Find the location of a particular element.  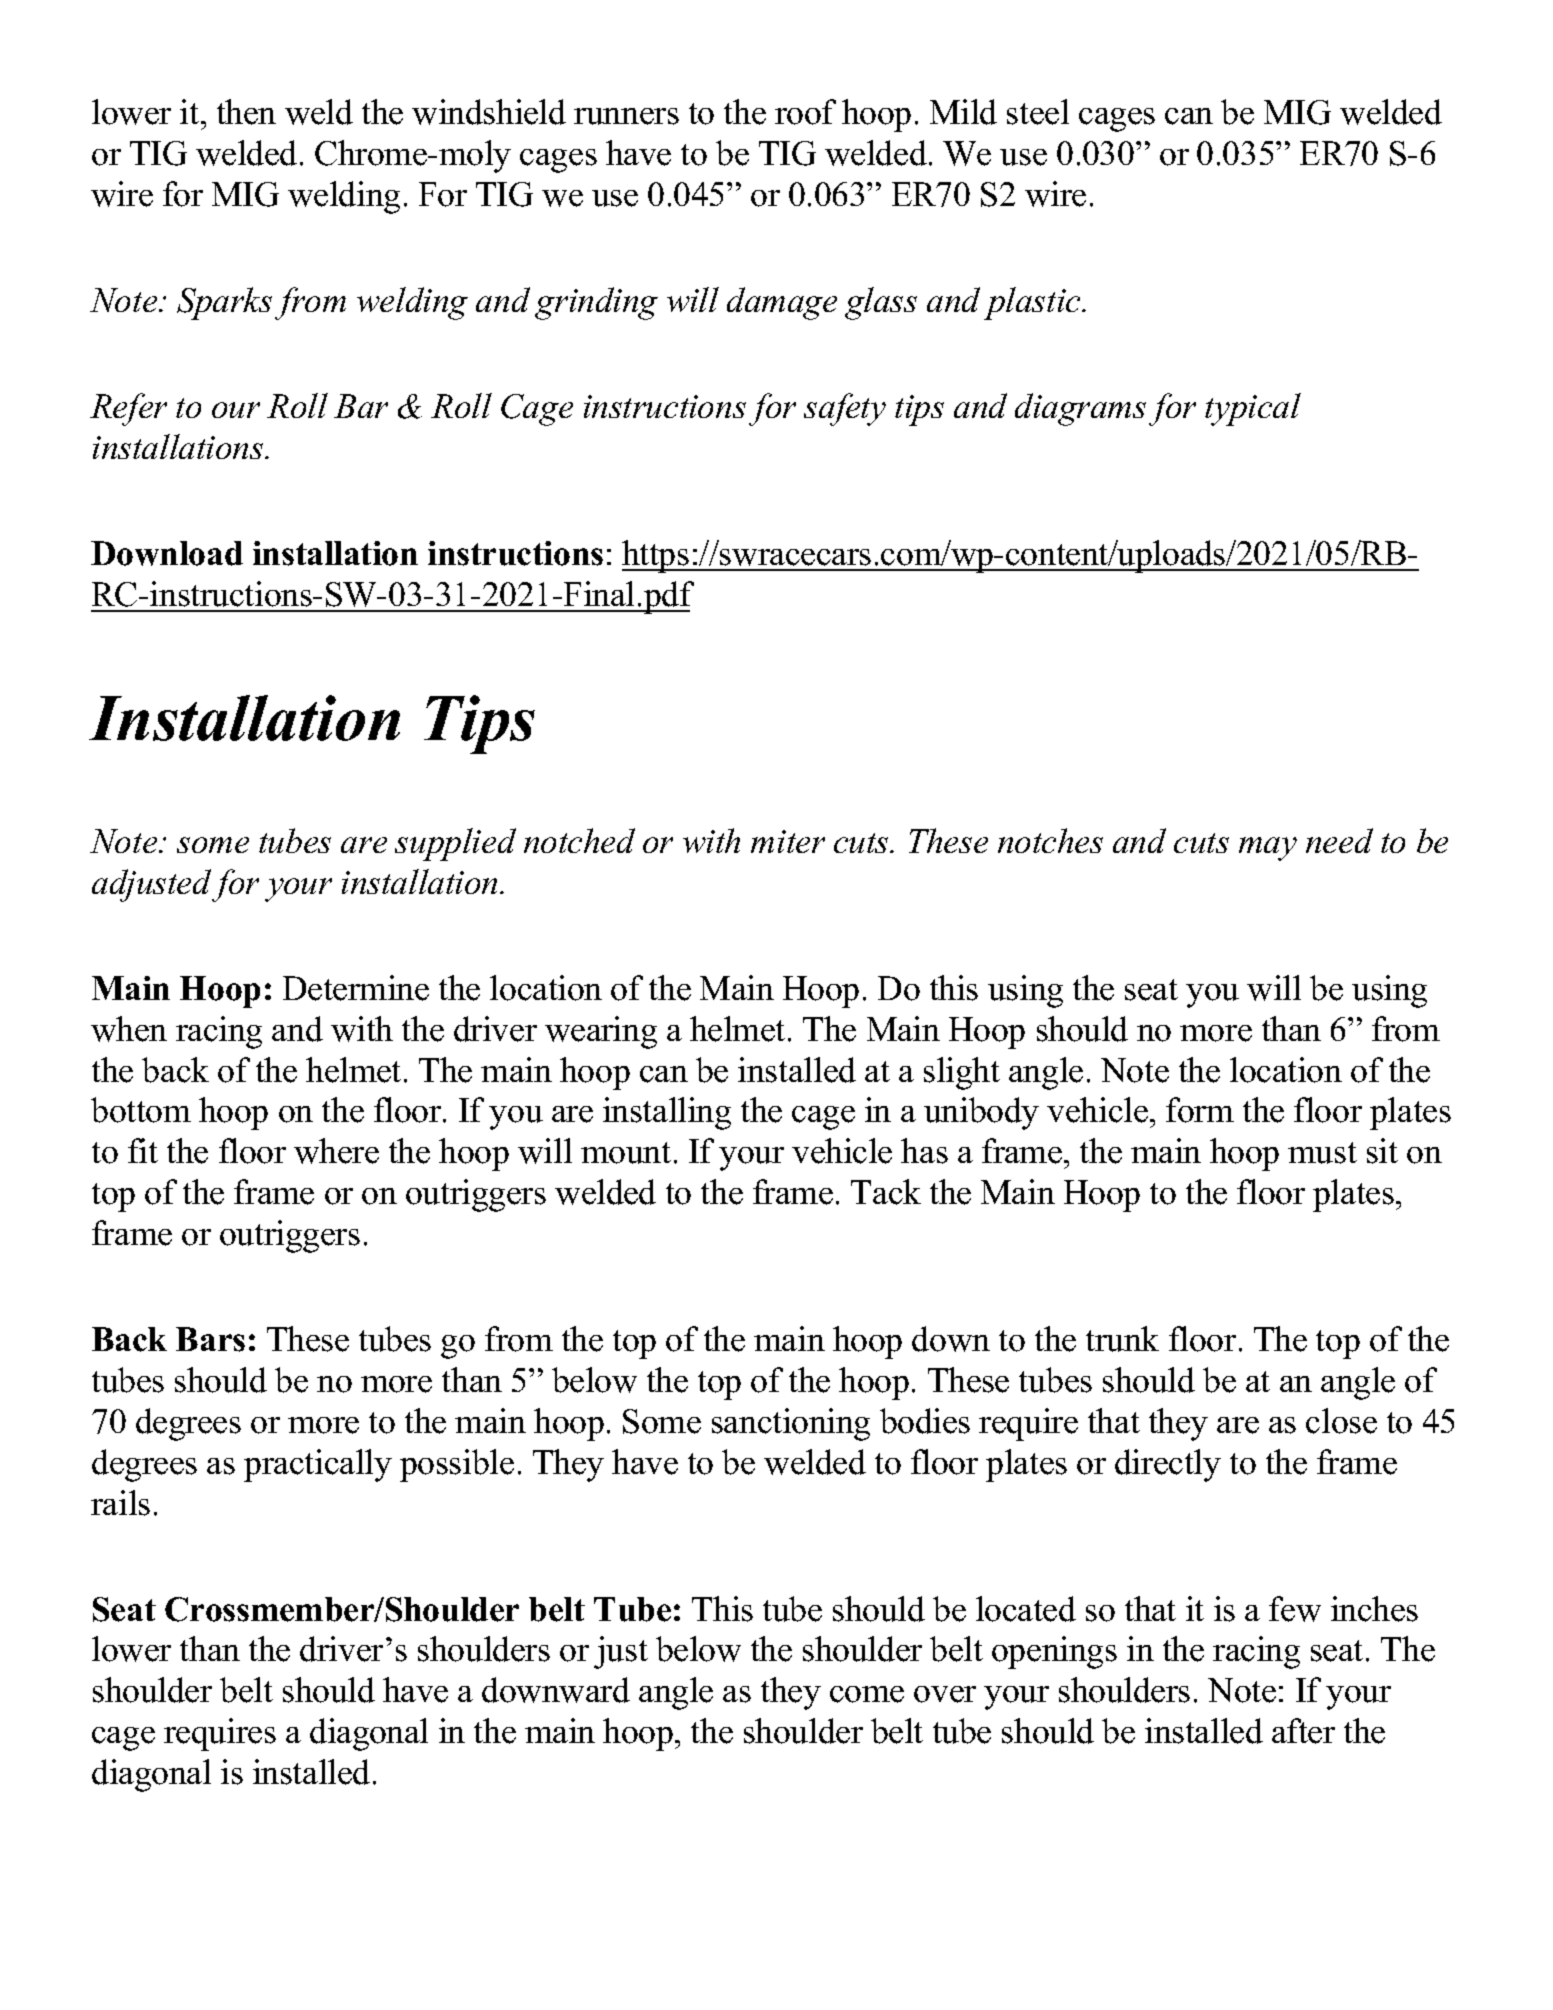

may is located at coordinates (1268, 849).
